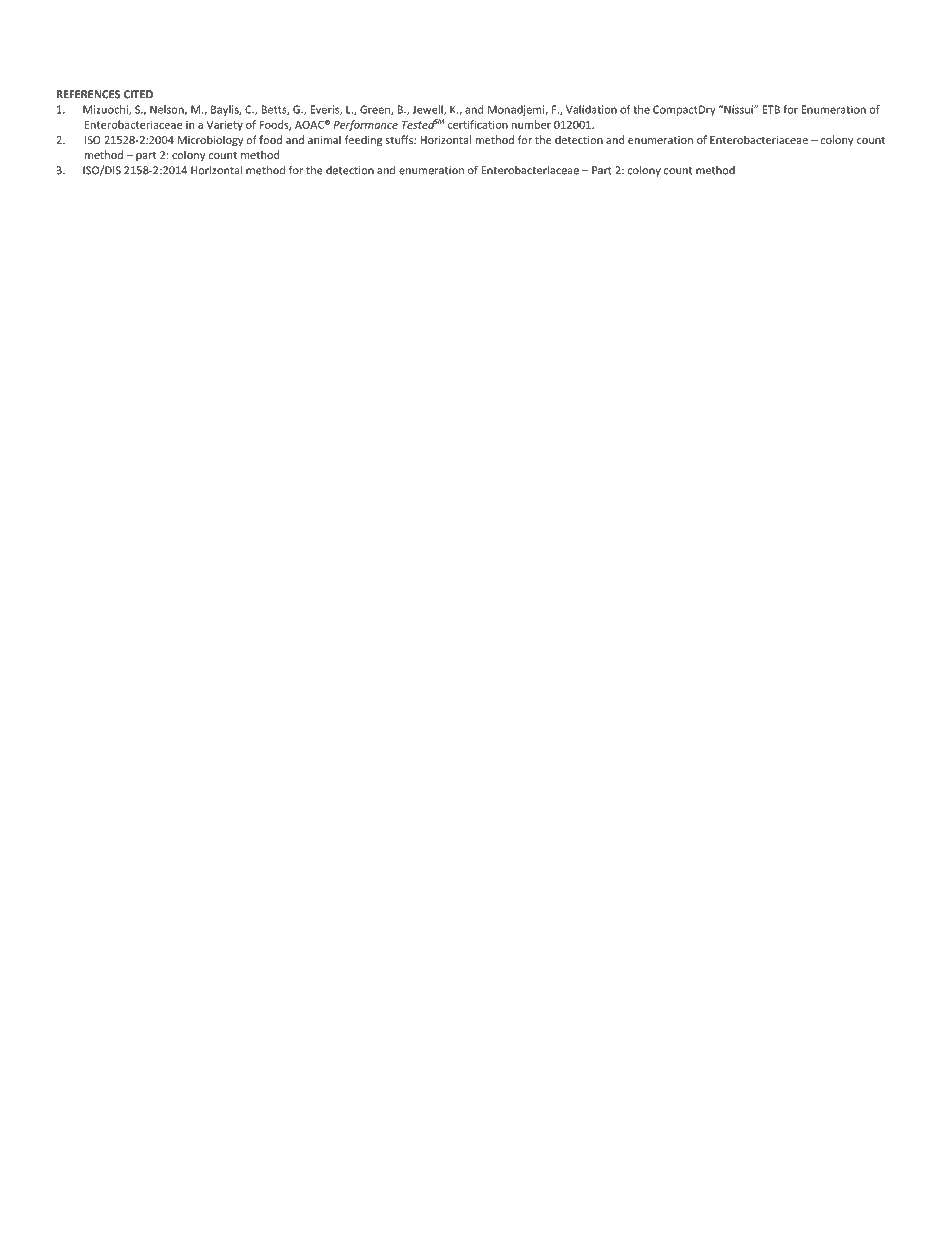 Image resolution: width=952 pixels, height=1233 pixels. I want to click on Performance, so click(366, 125).
